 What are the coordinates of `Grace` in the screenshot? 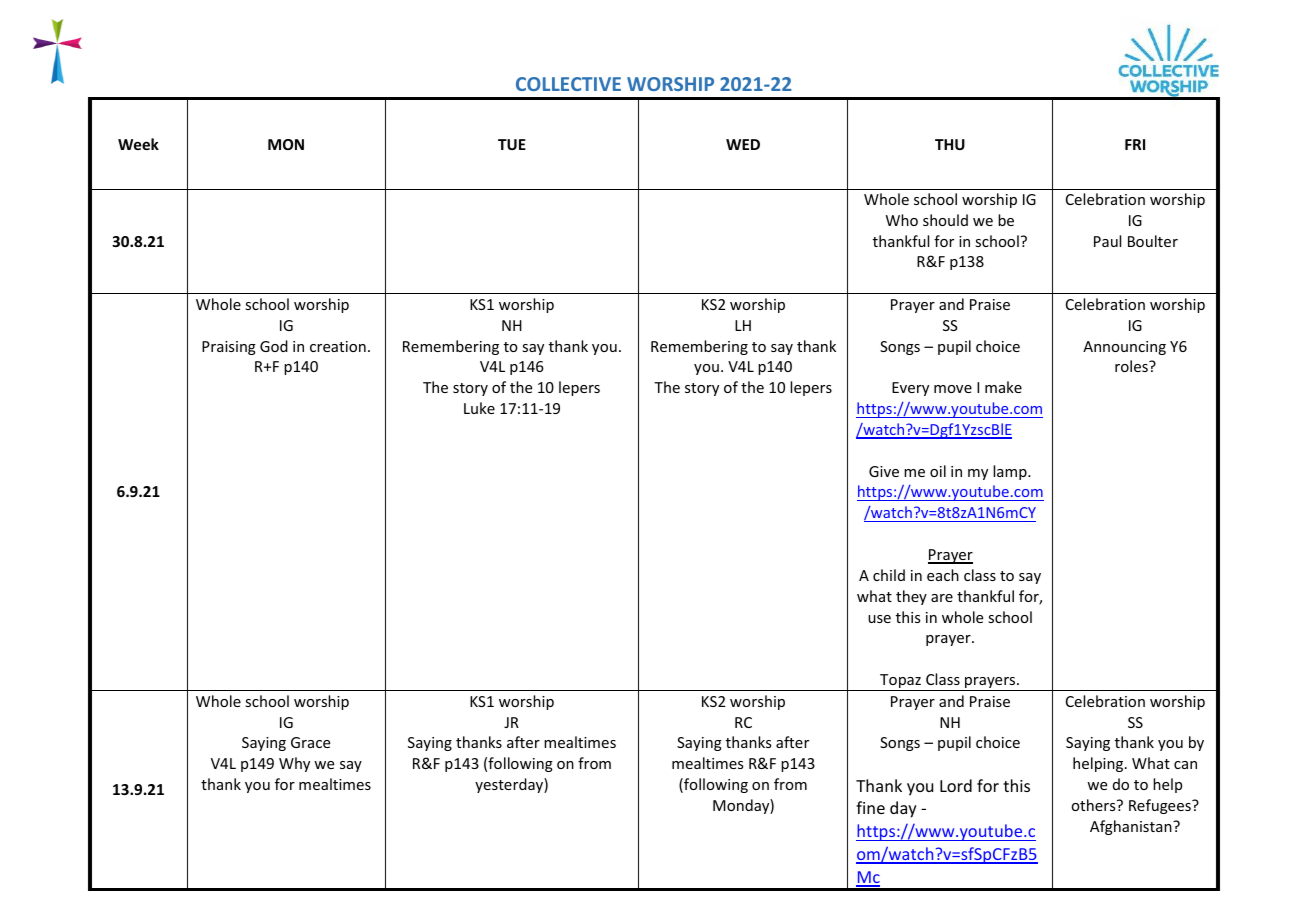 It's located at (310, 742).
